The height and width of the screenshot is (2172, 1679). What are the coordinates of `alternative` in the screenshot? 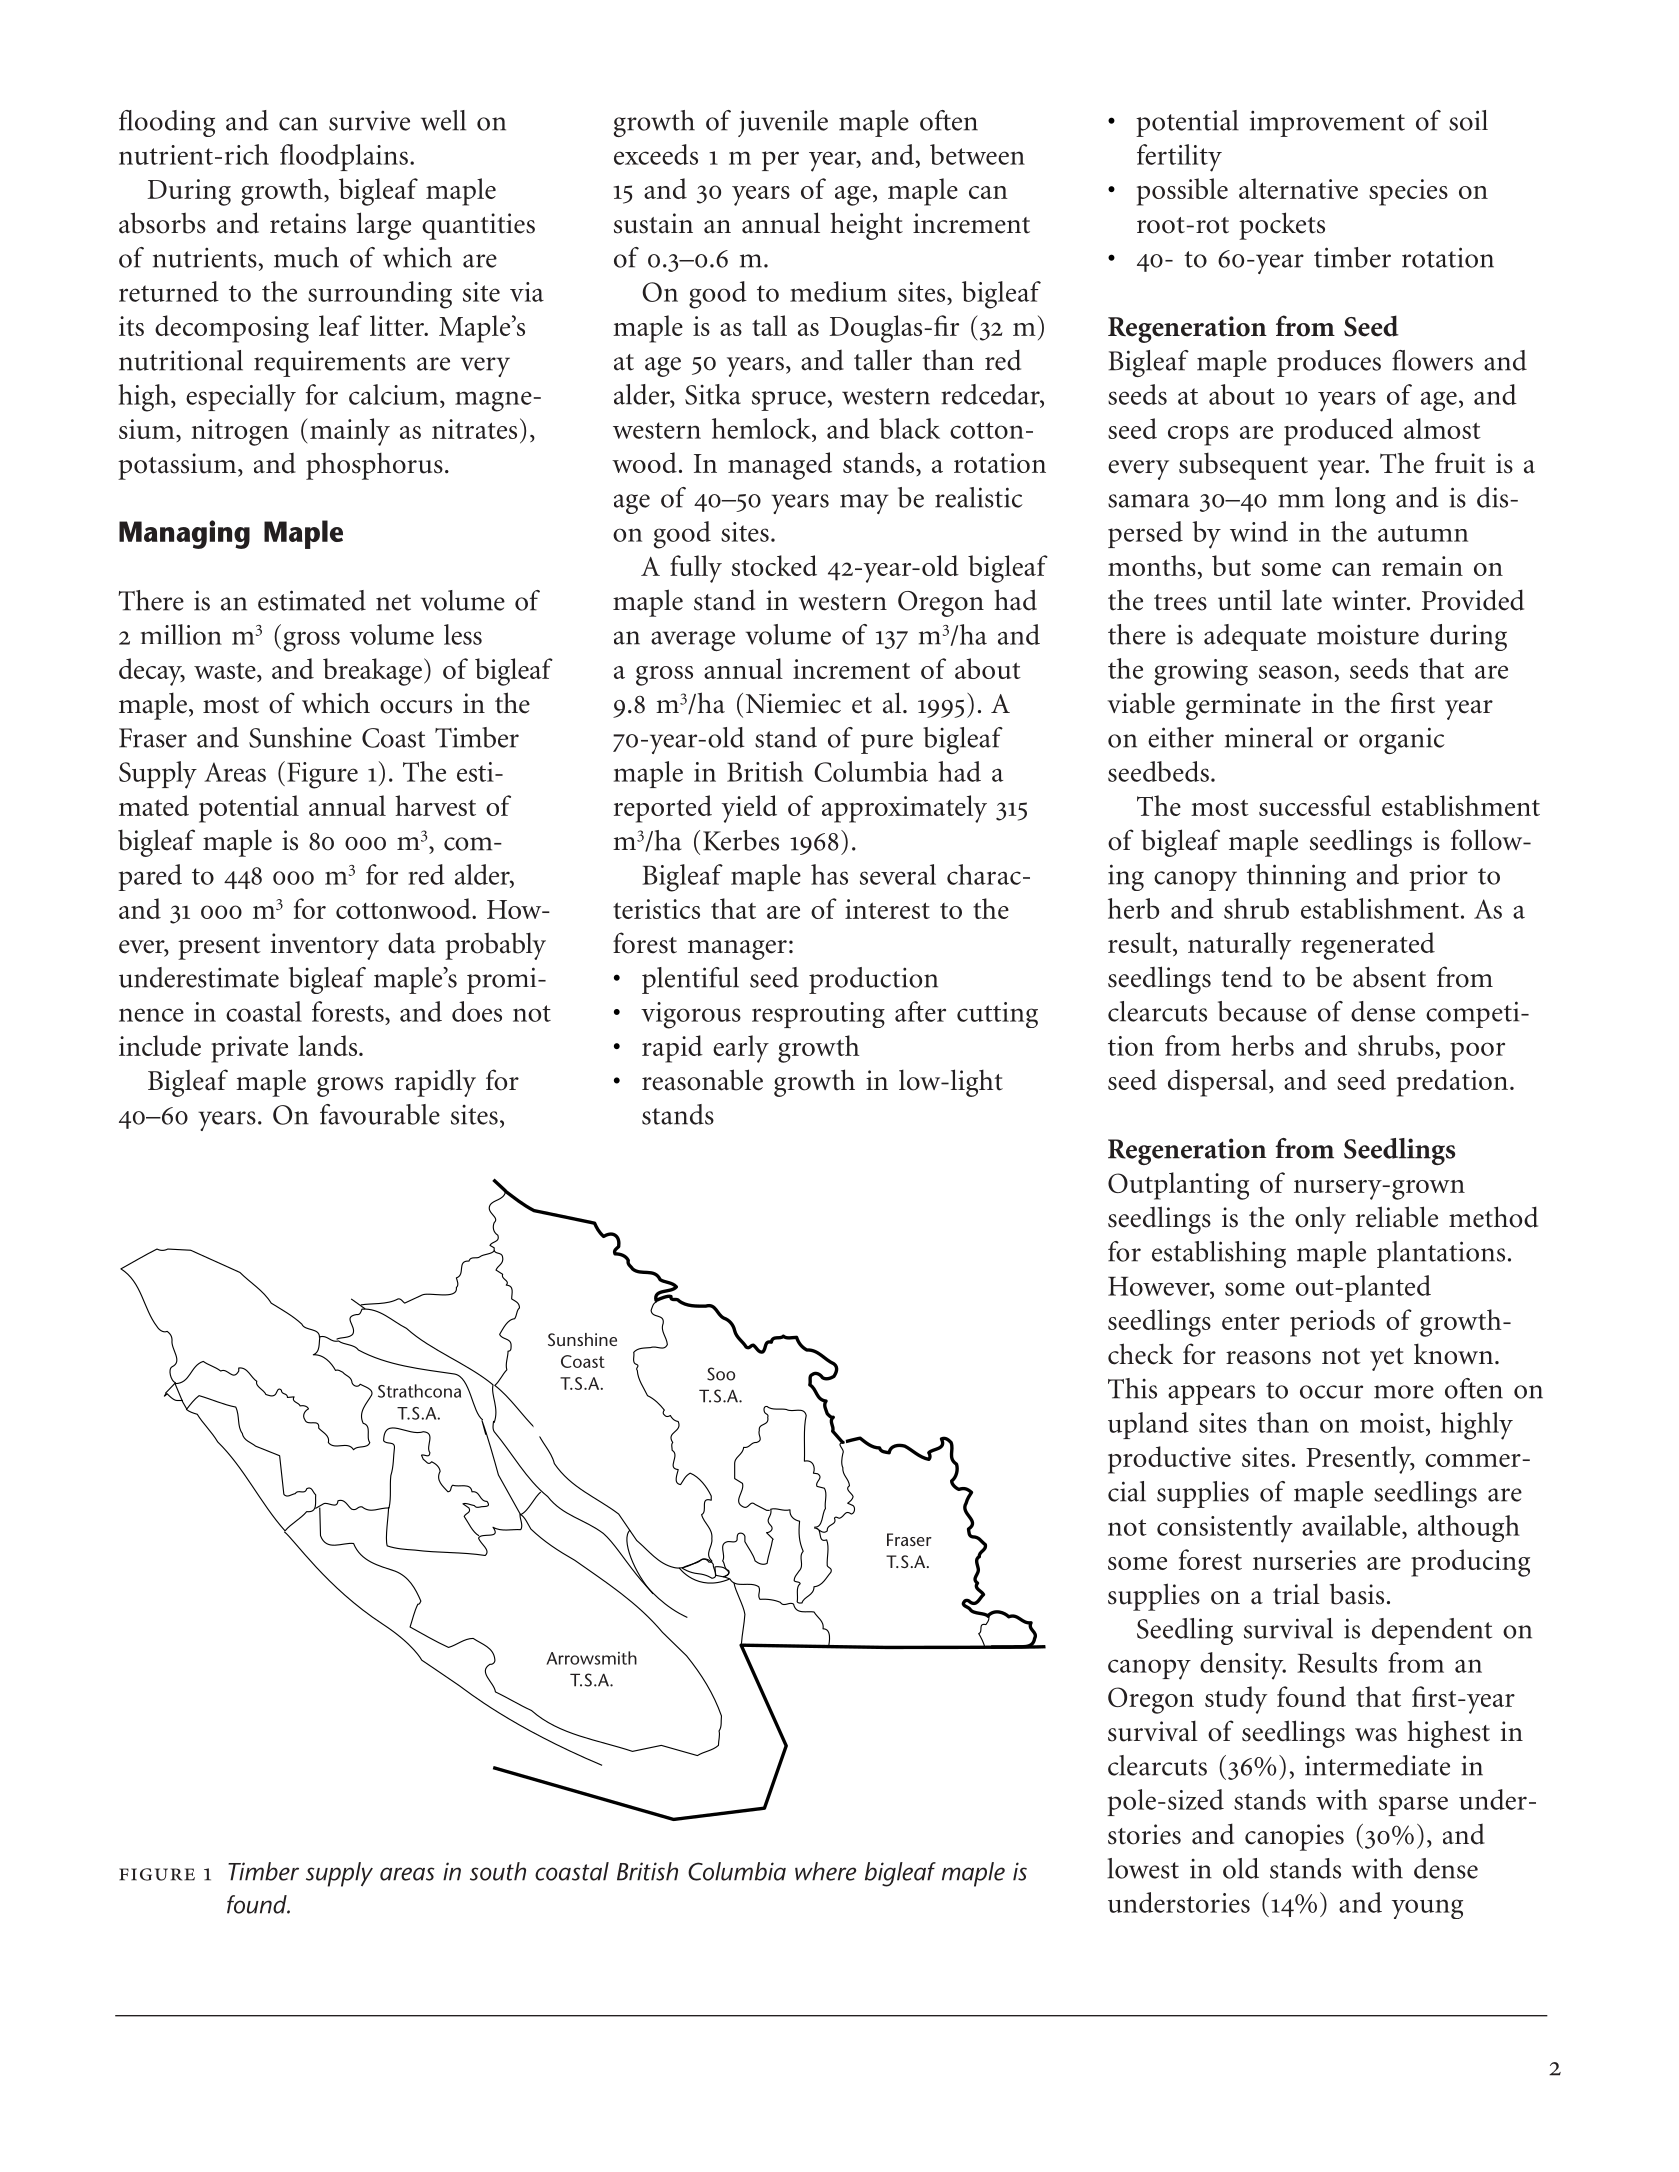 It's located at (1298, 188).
